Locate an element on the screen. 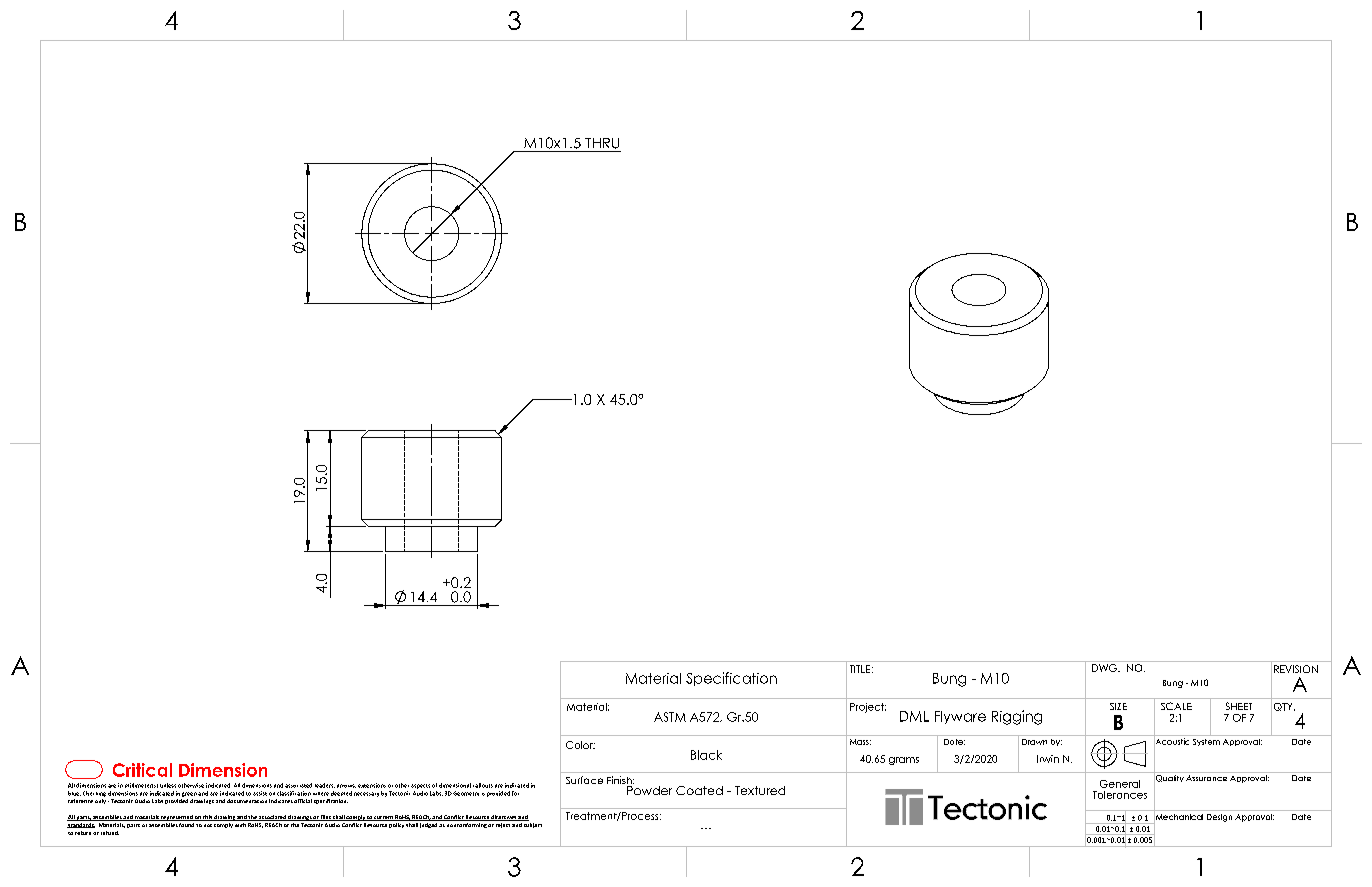 The width and height of the screenshot is (1372, 887). DML is located at coordinates (914, 716).
